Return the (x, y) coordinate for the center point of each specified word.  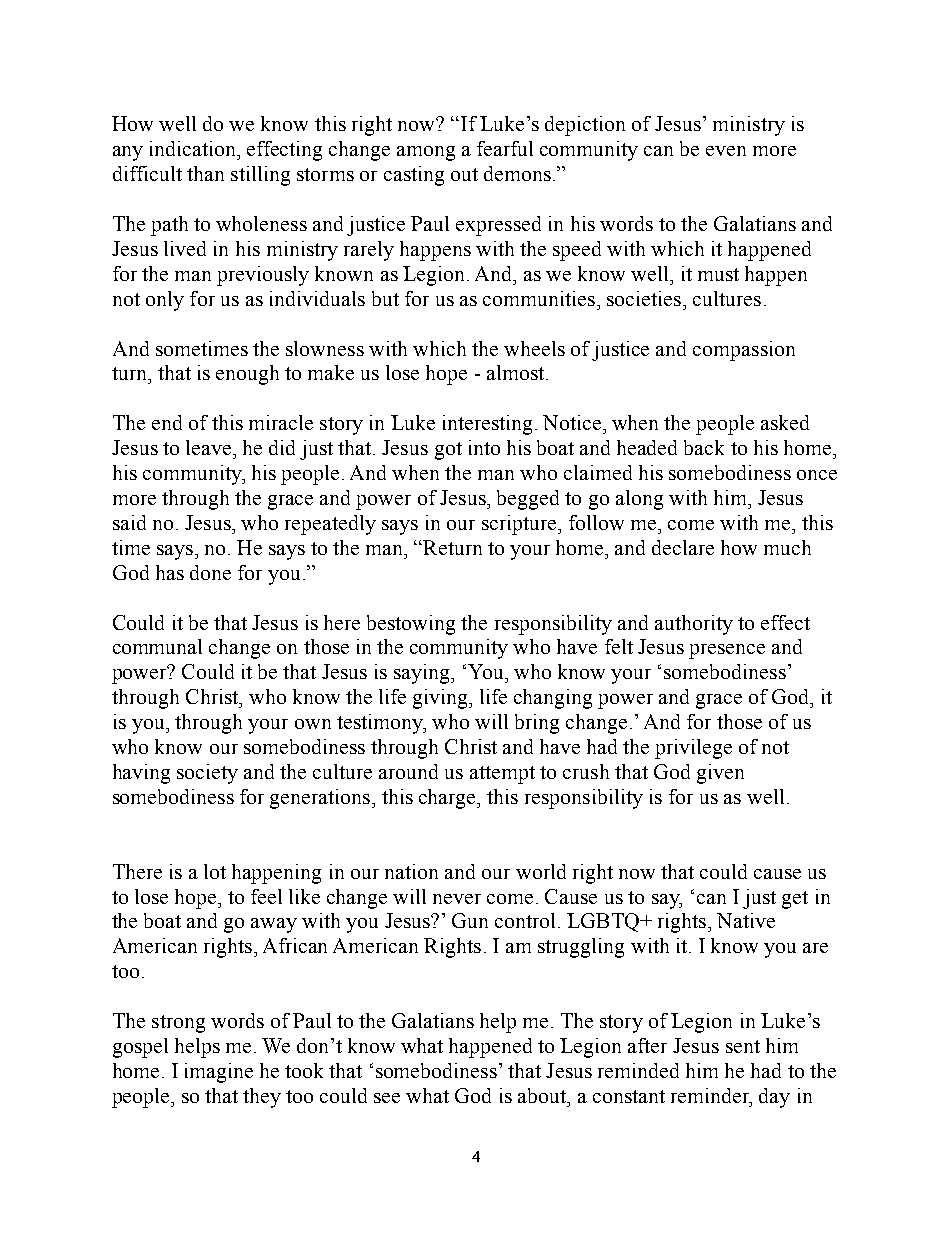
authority (694, 625)
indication (194, 148)
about (543, 1095)
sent (743, 1046)
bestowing (411, 625)
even (726, 151)
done (210, 572)
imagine (219, 1073)
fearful (505, 148)
